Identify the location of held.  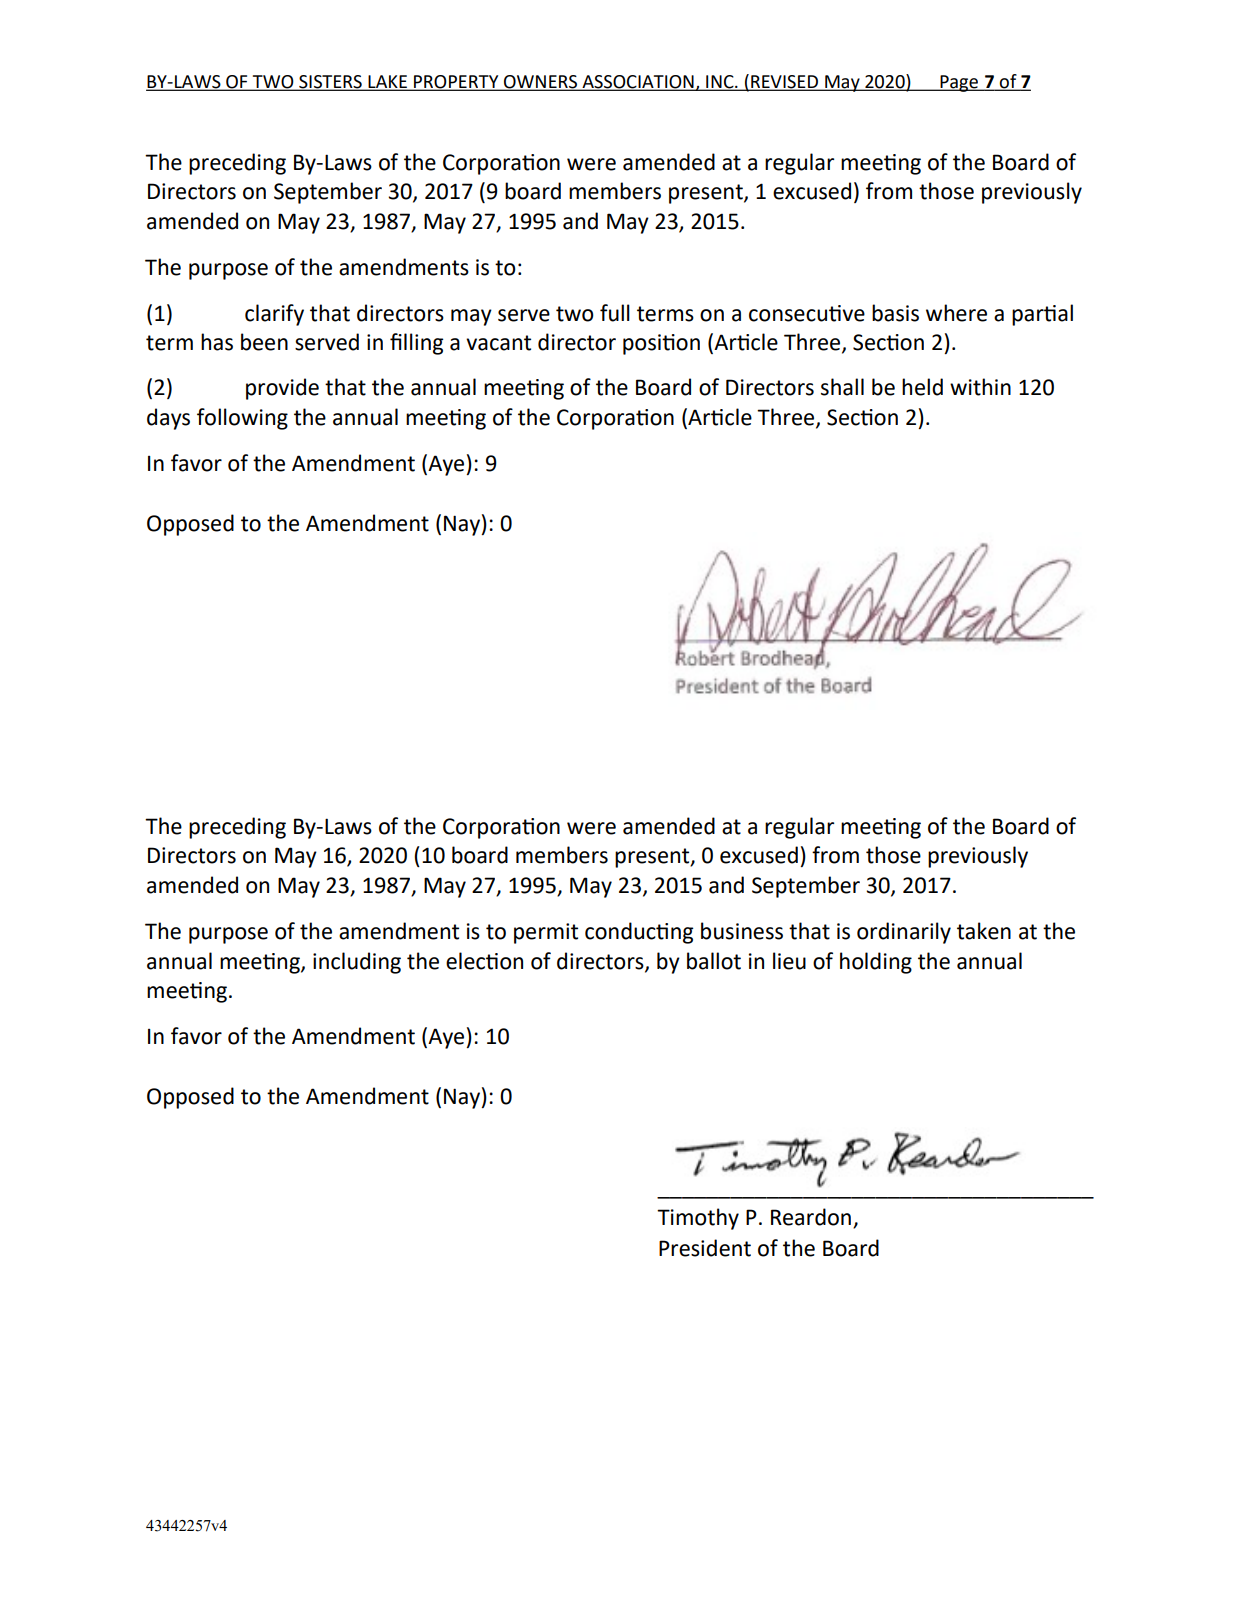
(922, 387).
